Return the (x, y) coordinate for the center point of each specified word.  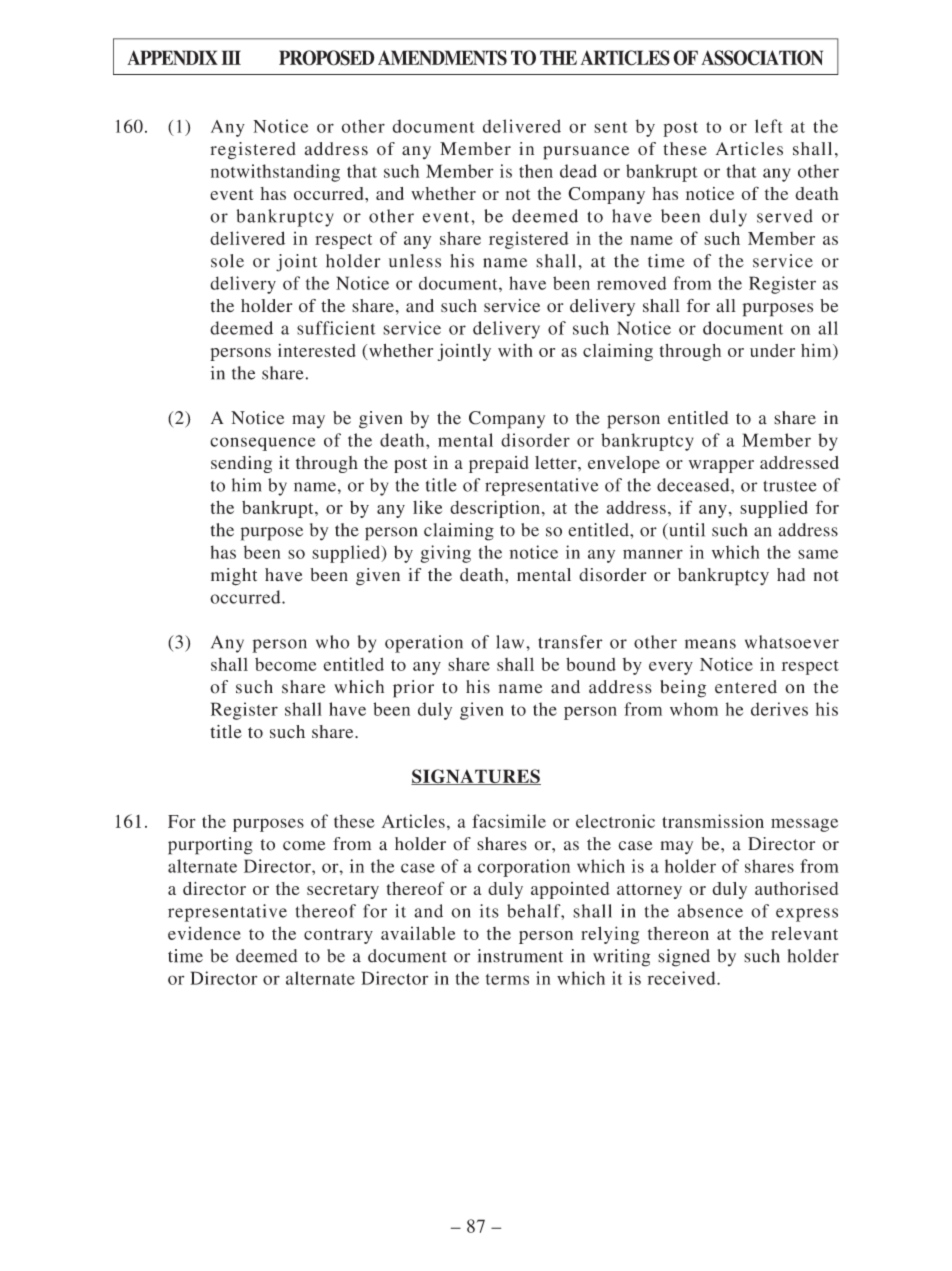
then (536, 171)
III (231, 57)
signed (684, 958)
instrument (520, 956)
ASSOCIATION (762, 58)
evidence (204, 933)
